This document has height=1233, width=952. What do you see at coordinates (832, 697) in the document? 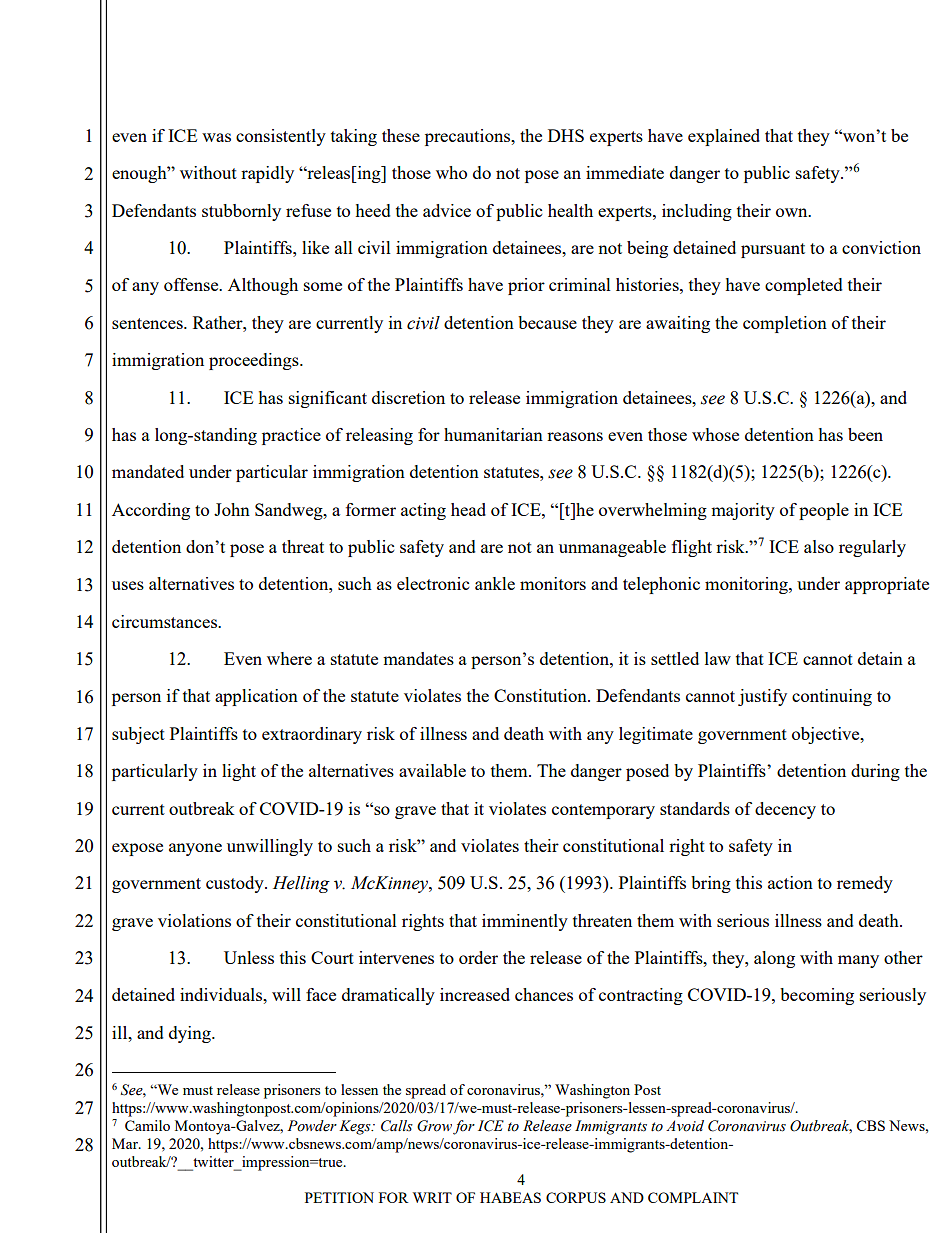
I see `continuing` at bounding box center [832, 697].
